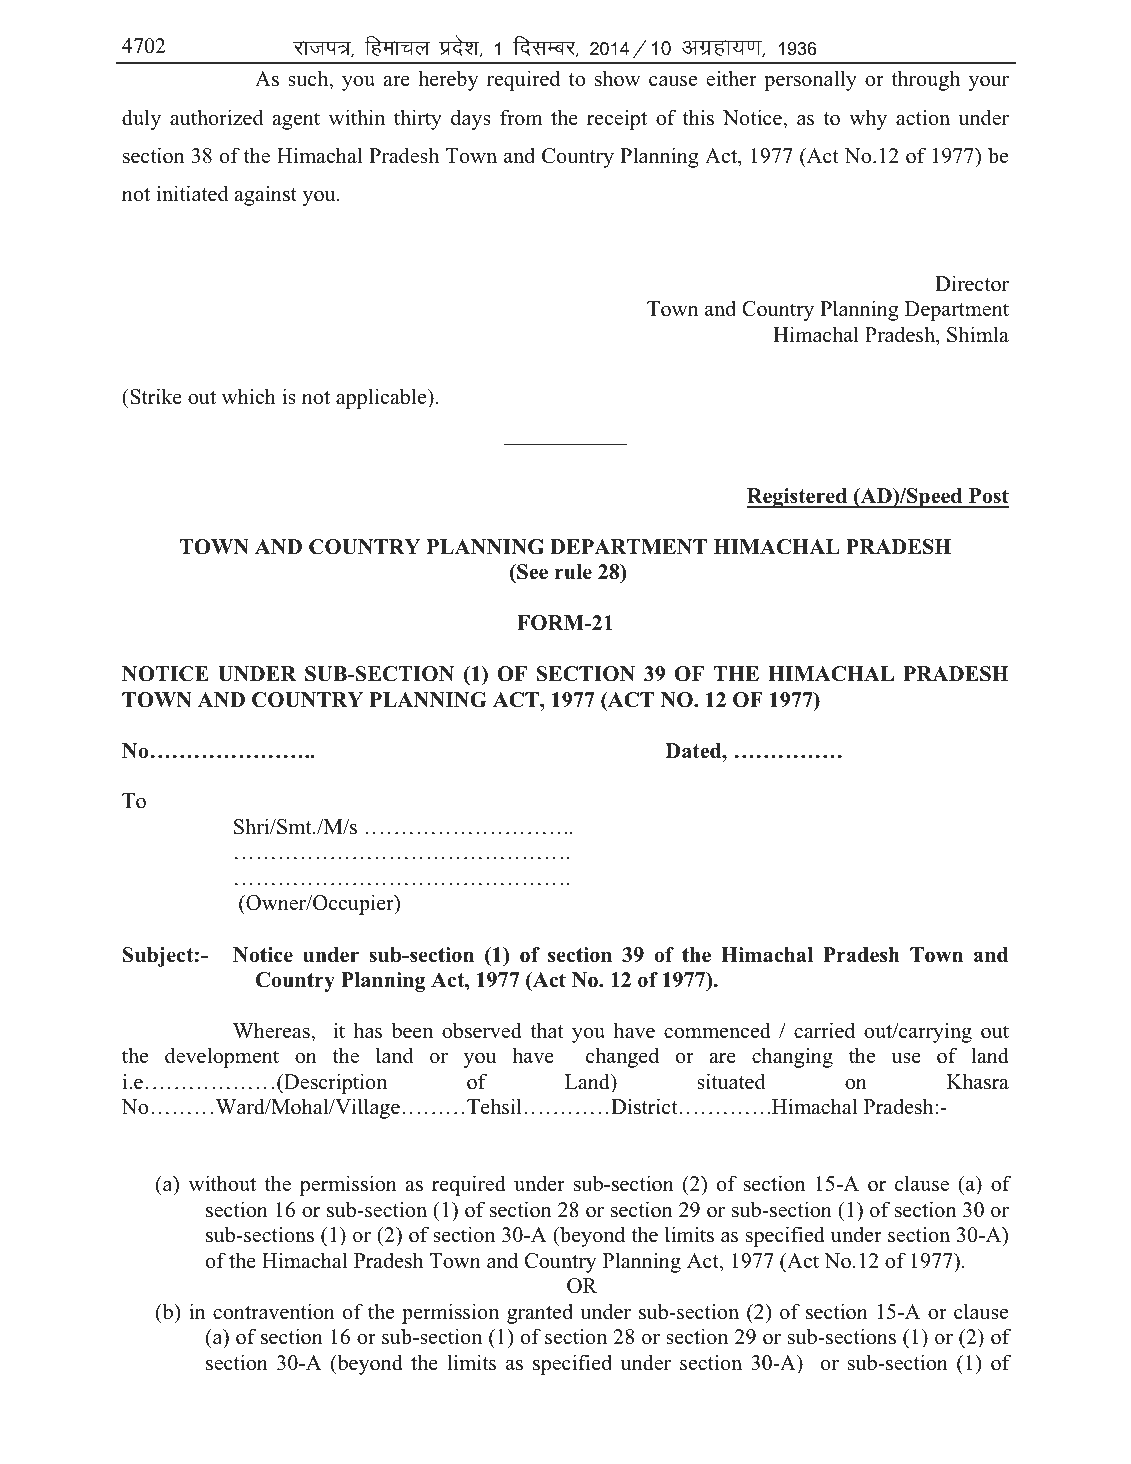  I want to click on carried, so click(824, 1030).
